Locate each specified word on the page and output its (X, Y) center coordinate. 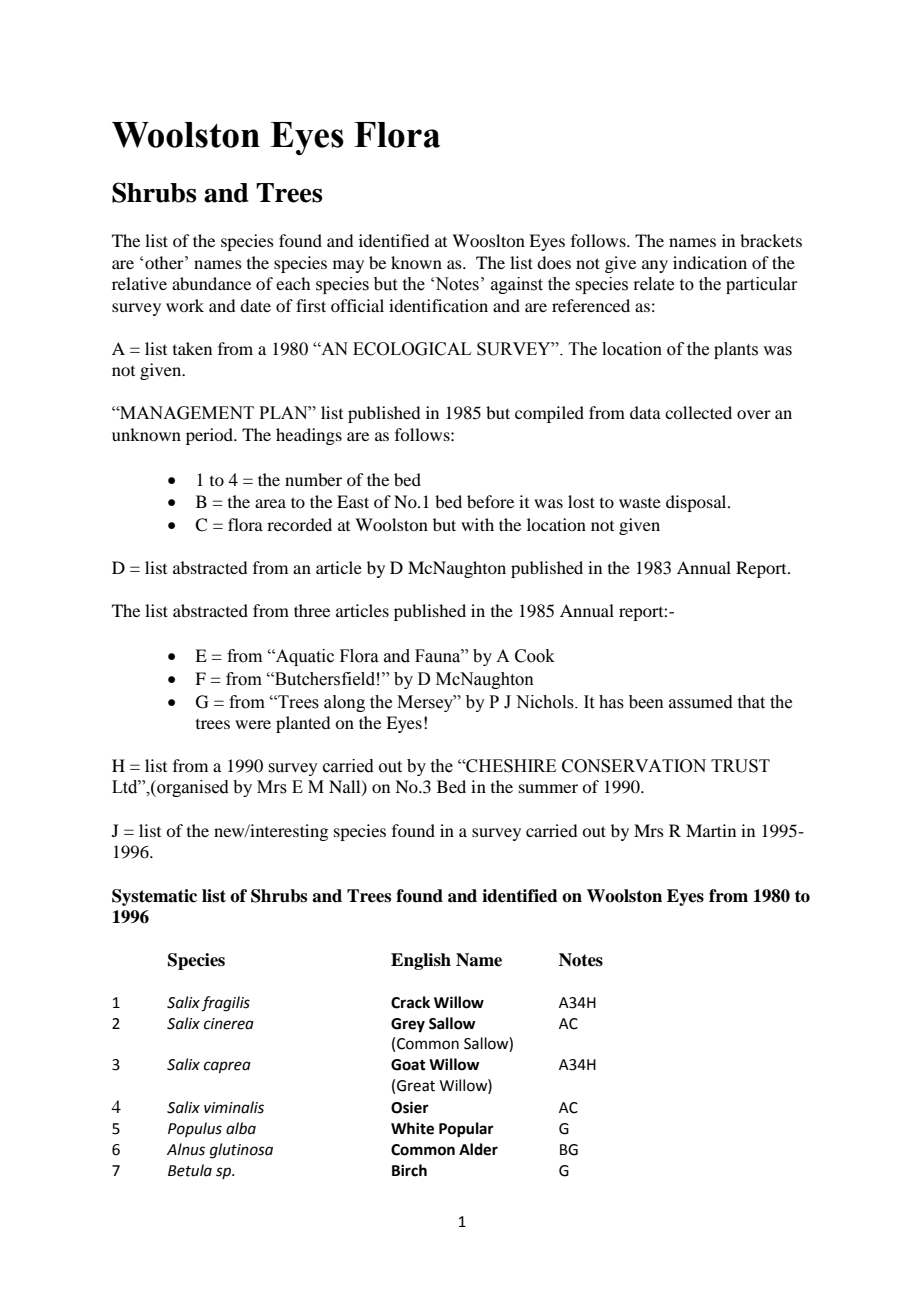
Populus (195, 1129)
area (270, 503)
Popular (466, 1130)
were (253, 724)
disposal (697, 503)
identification (438, 305)
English (421, 961)
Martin (711, 830)
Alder (478, 1149)
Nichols (546, 702)
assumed (701, 702)
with (477, 524)
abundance (211, 283)
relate (653, 284)
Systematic (154, 897)
